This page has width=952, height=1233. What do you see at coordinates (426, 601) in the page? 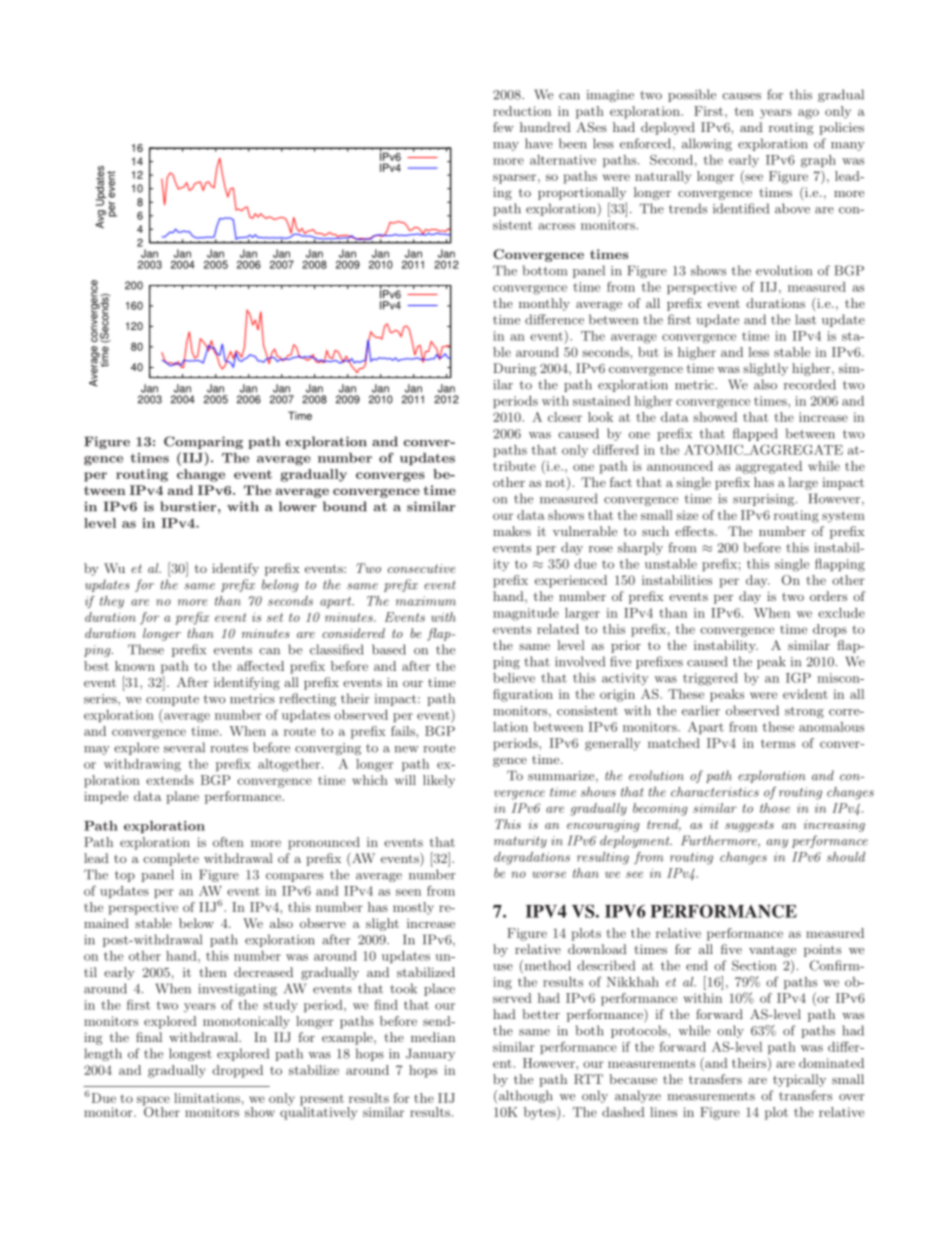
I see `maximum` at bounding box center [426, 601].
